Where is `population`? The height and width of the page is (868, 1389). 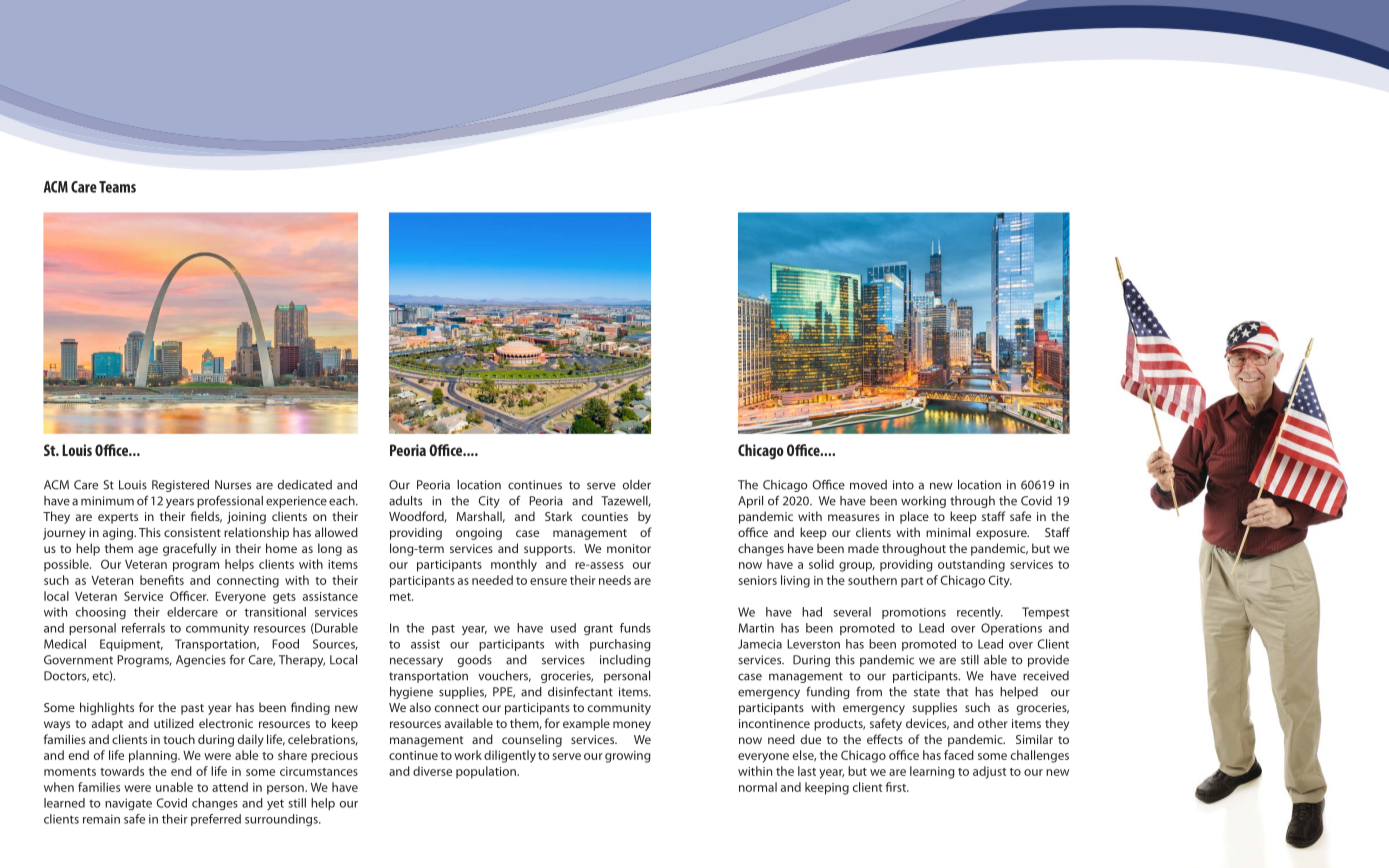
population is located at coordinates (487, 772).
